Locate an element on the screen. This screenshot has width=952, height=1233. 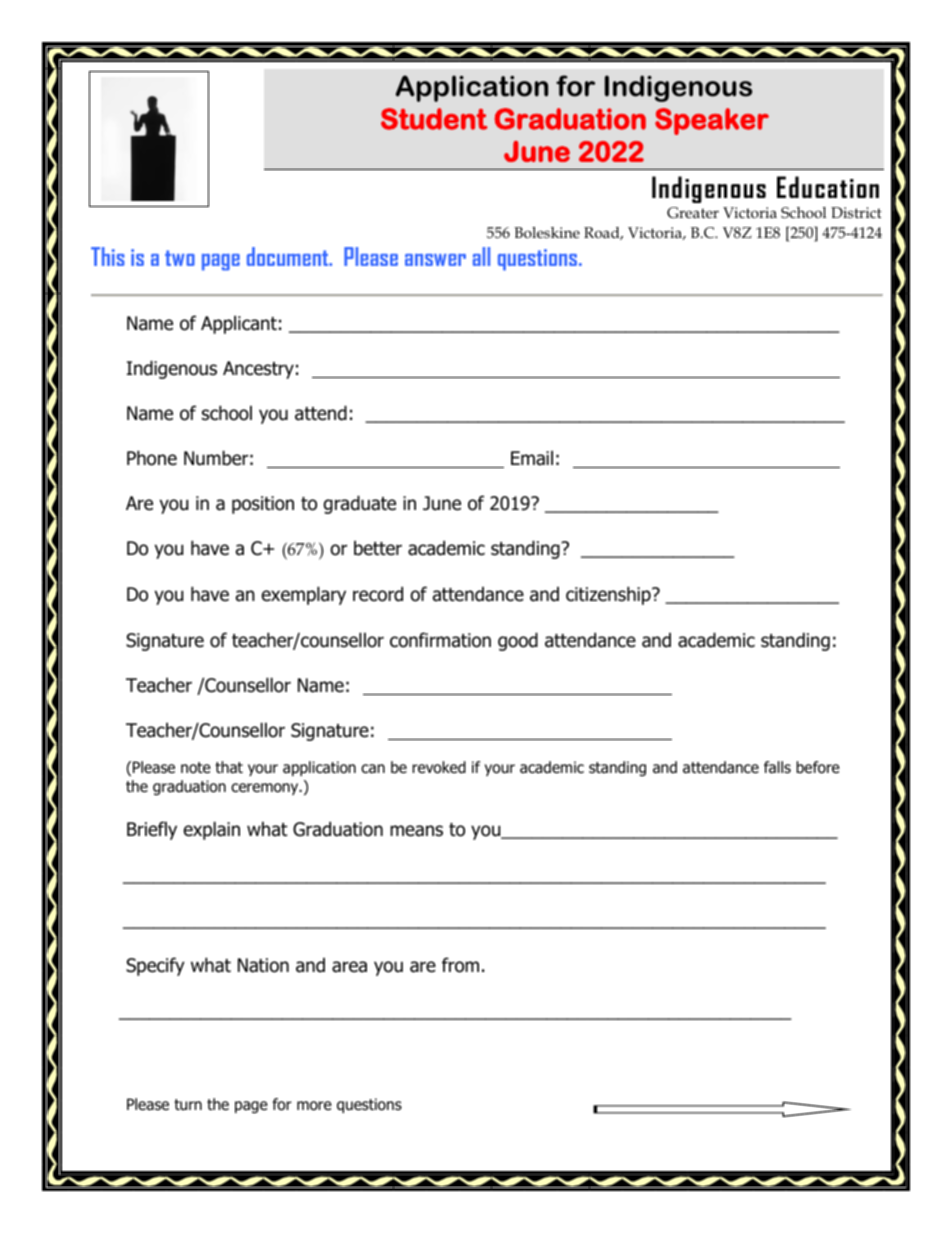
exemplary is located at coordinates (304, 595).
